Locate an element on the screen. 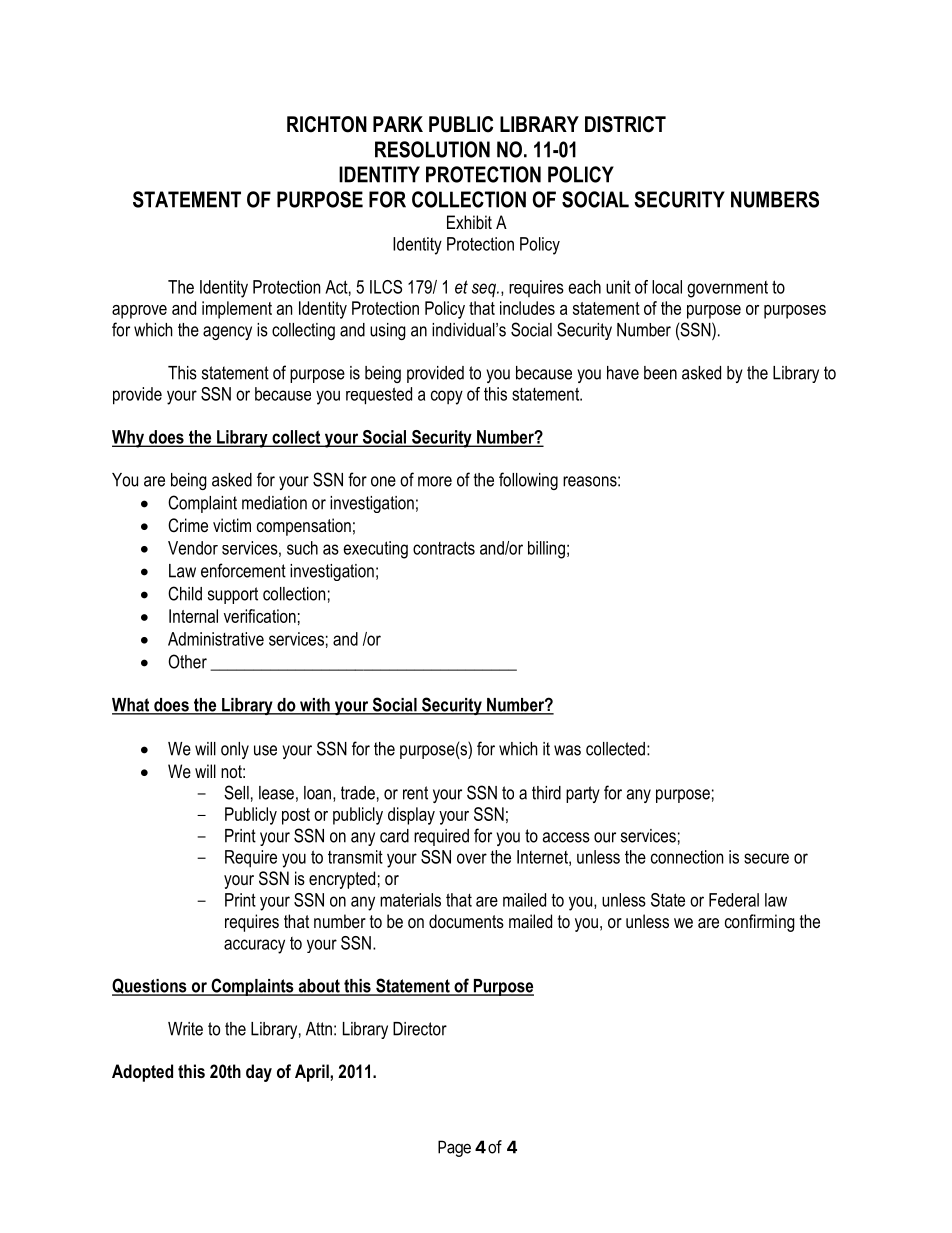 This screenshot has height=1233, width=952. RICHTON is located at coordinates (327, 124).
